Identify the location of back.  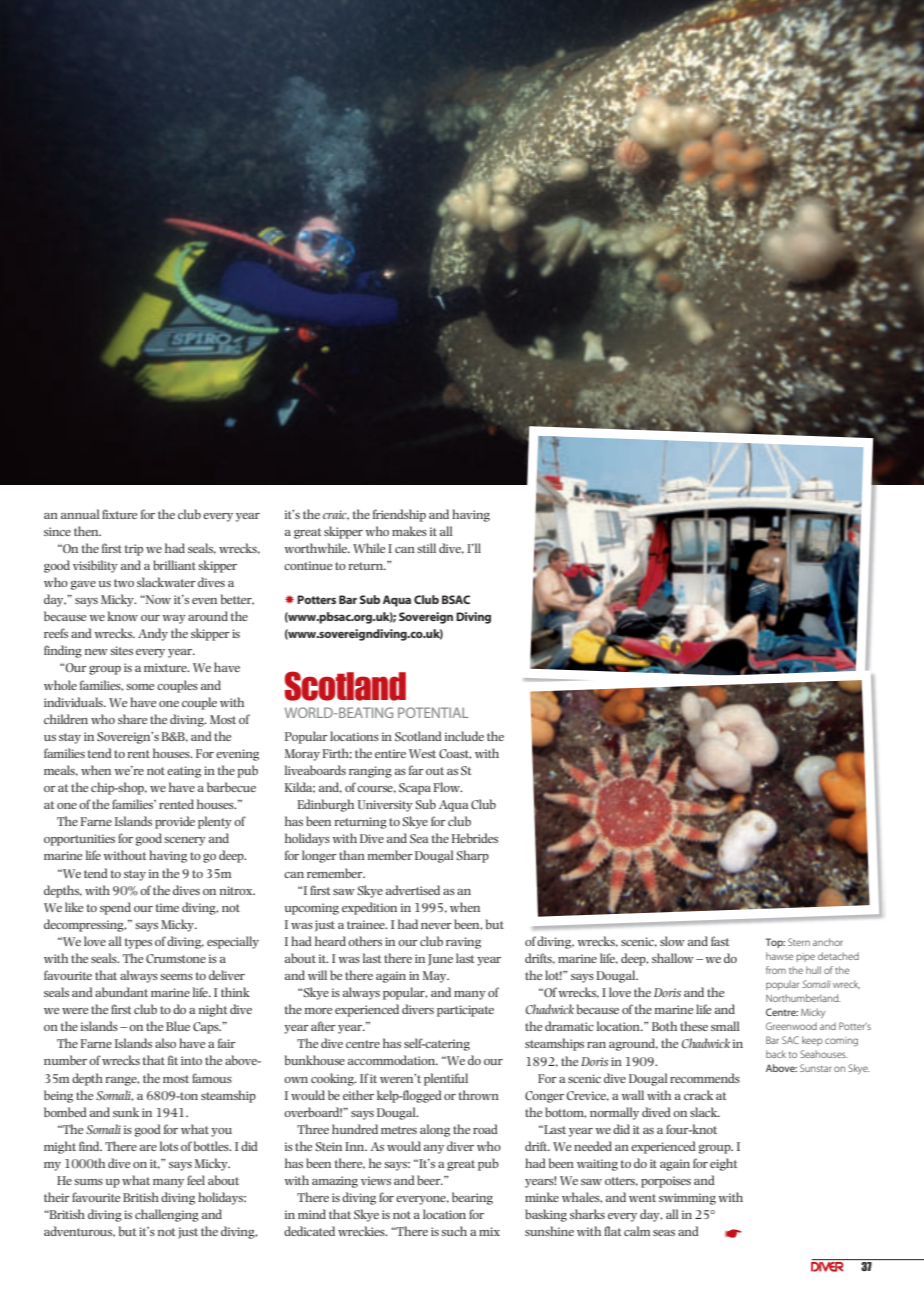
(776, 1054).
